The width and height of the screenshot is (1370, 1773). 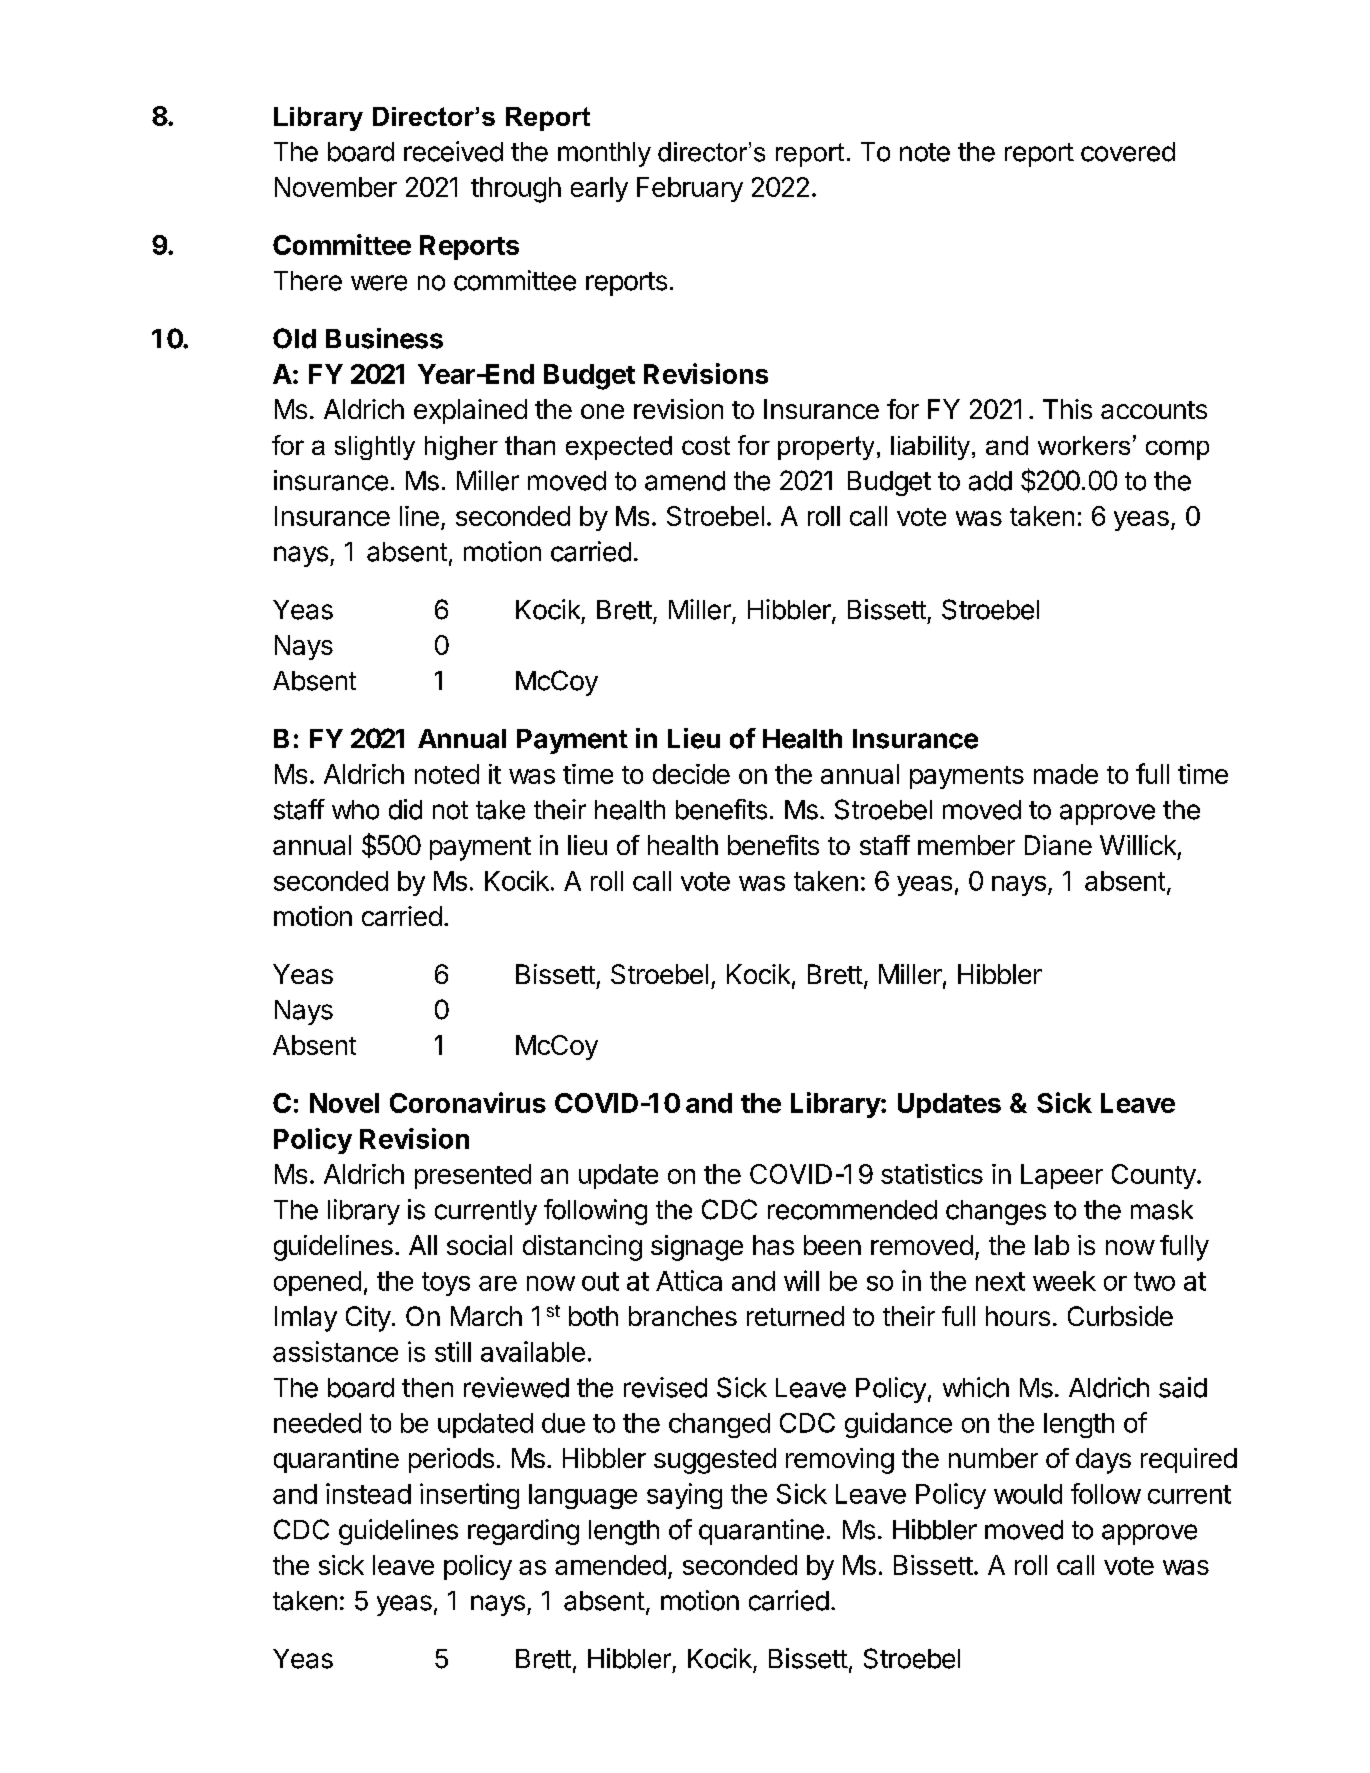 I want to click on recommended, so click(x=852, y=1210).
